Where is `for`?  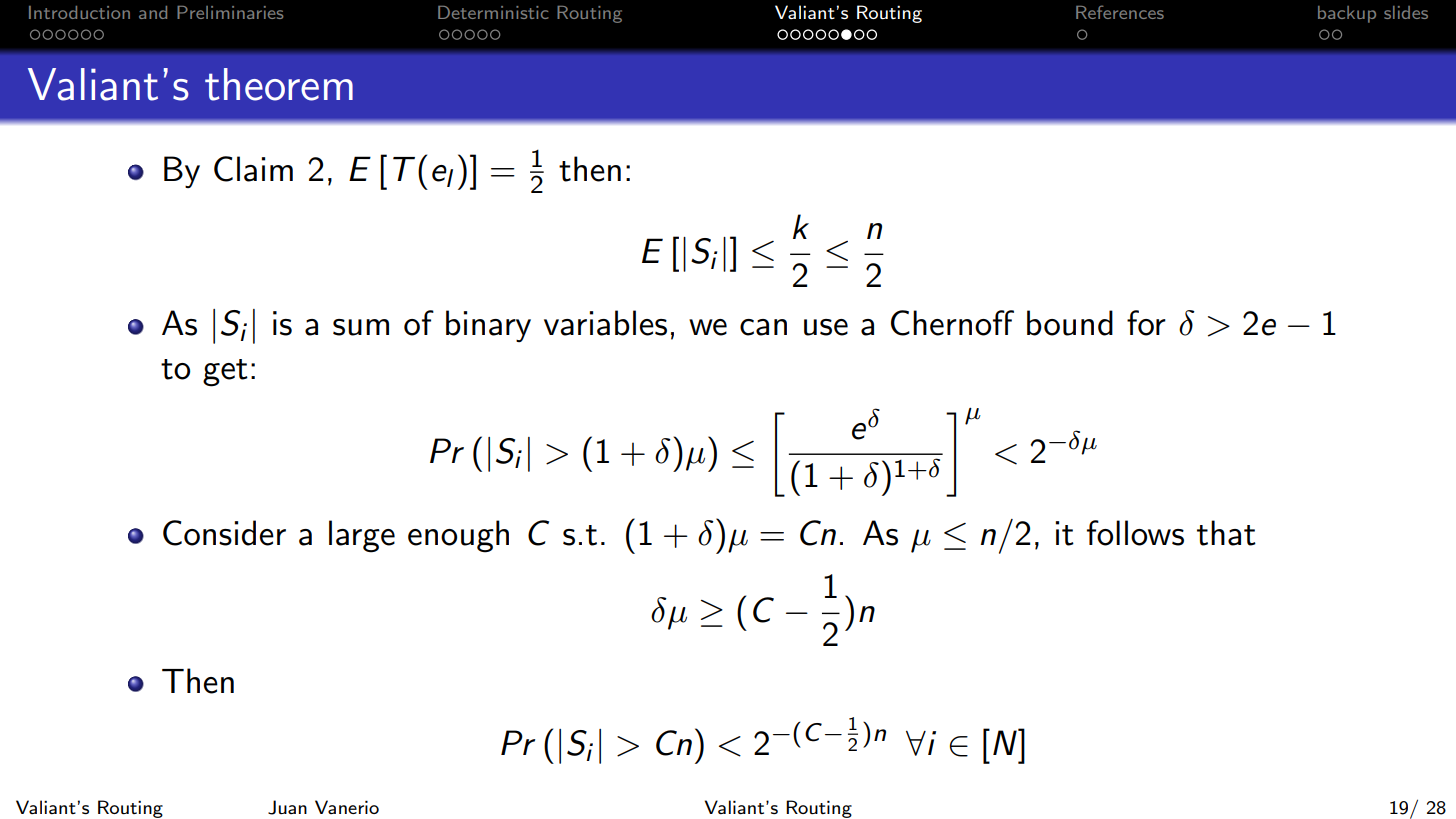
for is located at coordinates (1146, 323).
